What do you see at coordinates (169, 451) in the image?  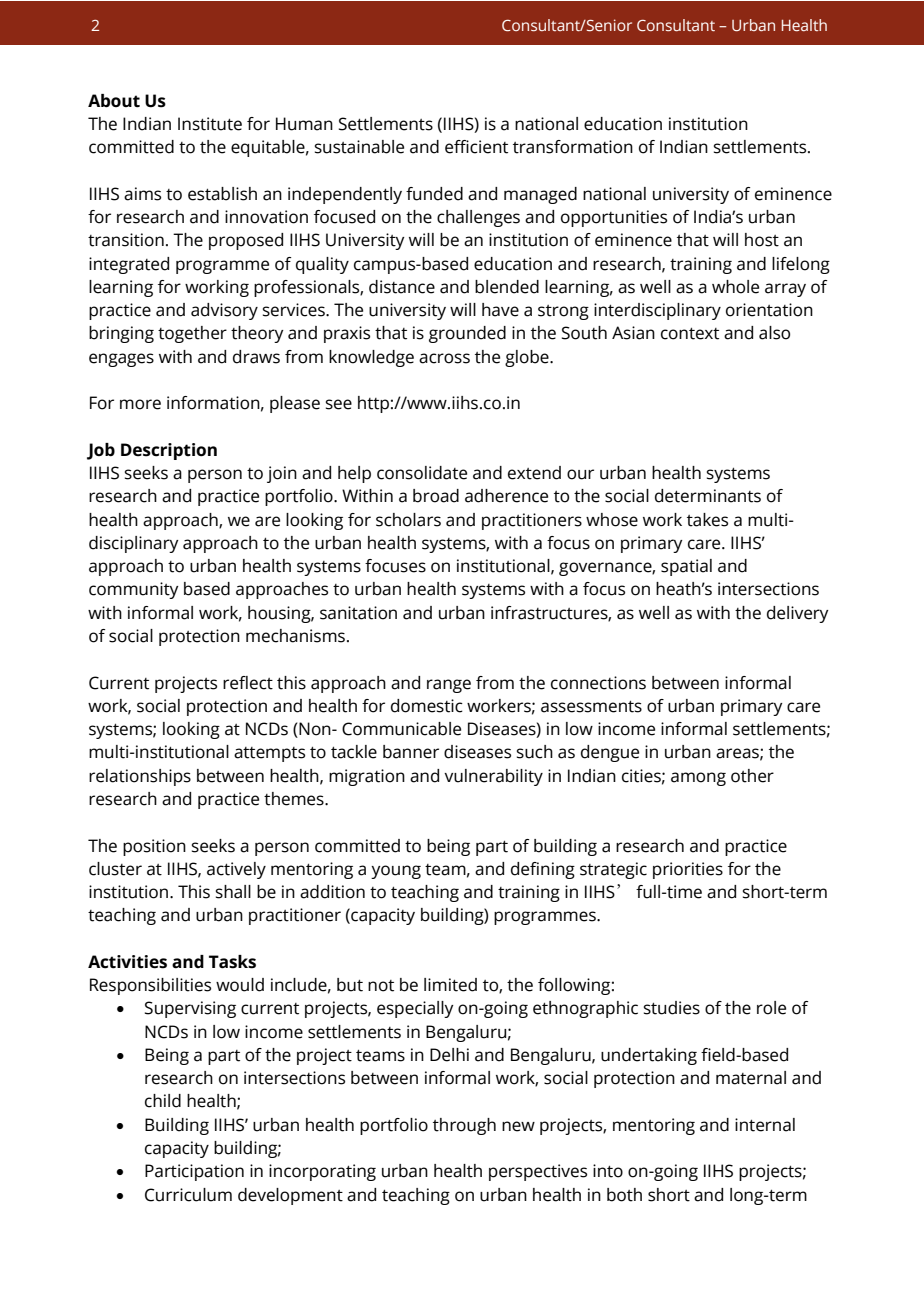 I see `Description` at bounding box center [169, 451].
